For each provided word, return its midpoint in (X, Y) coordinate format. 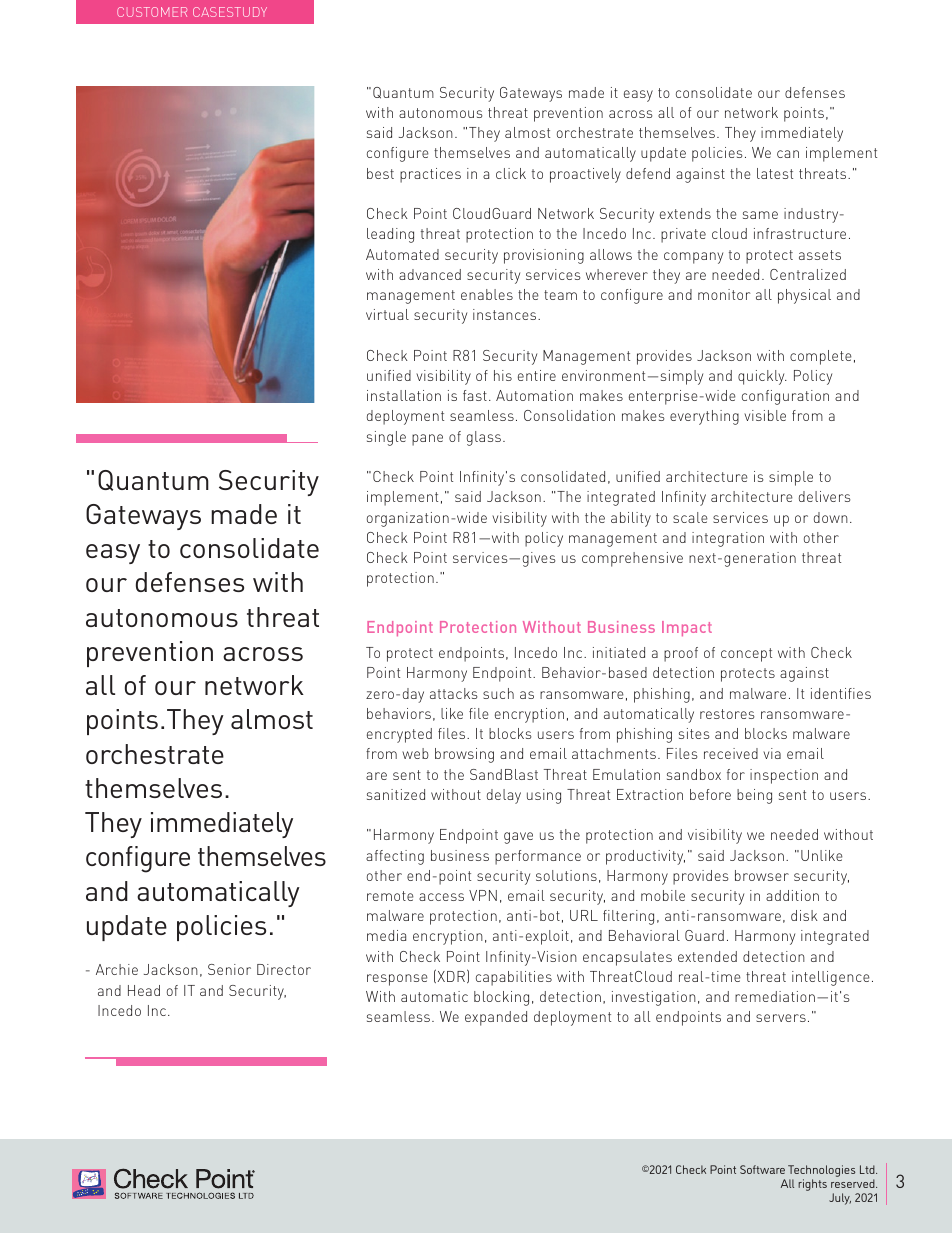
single (386, 438)
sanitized (396, 794)
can (788, 154)
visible (765, 415)
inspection (784, 776)
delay (504, 796)
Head (144, 990)
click (511, 173)
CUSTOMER (152, 12)
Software (762, 1169)
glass (484, 438)
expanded (496, 1018)
